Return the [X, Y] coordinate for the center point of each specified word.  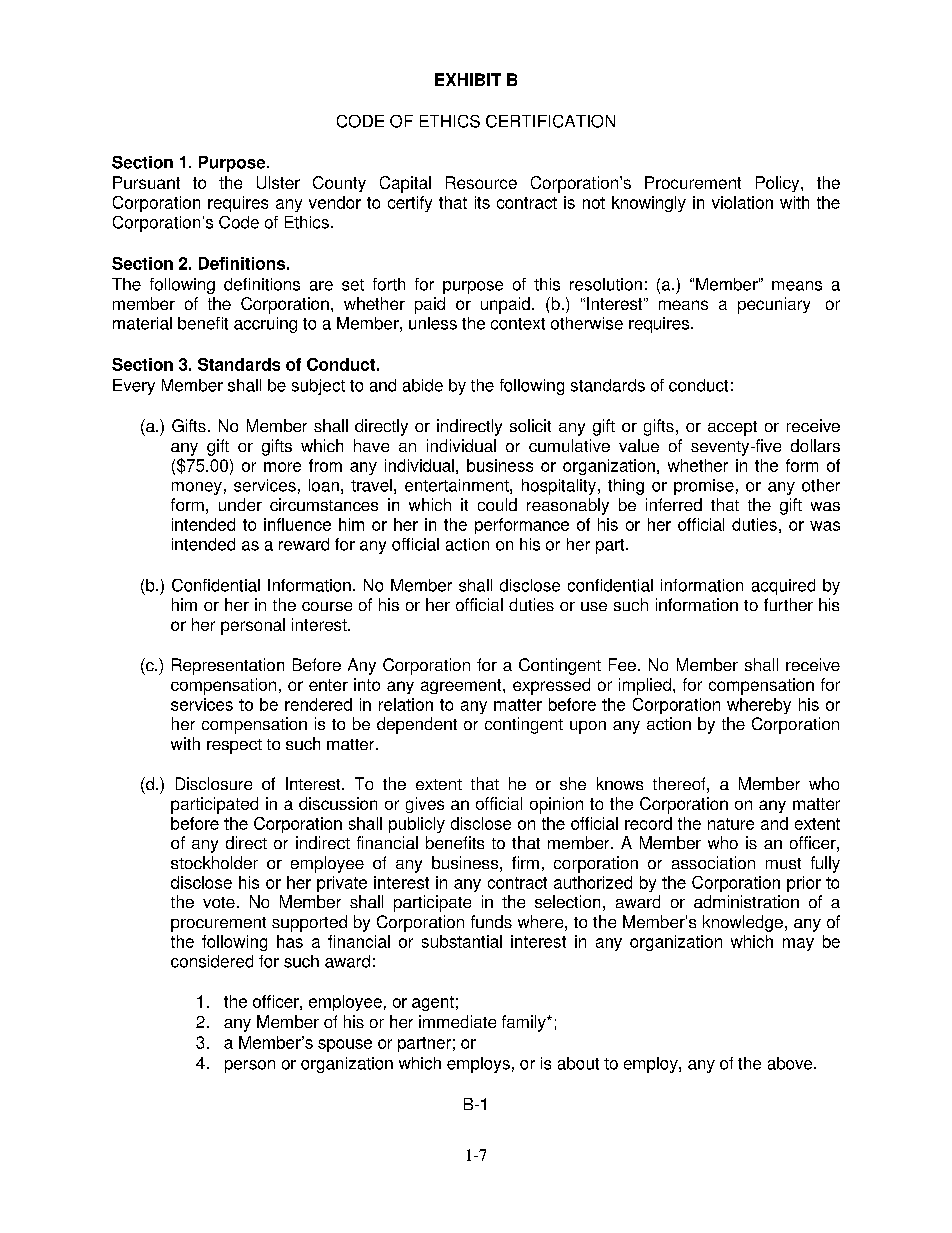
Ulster [278, 182]
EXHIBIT [468, 79]
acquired [783, 587]
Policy [779, 184]
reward [304, 544]
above [791, 1063]
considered [212, 961]
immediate [457, 1021]
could [497, 504]
